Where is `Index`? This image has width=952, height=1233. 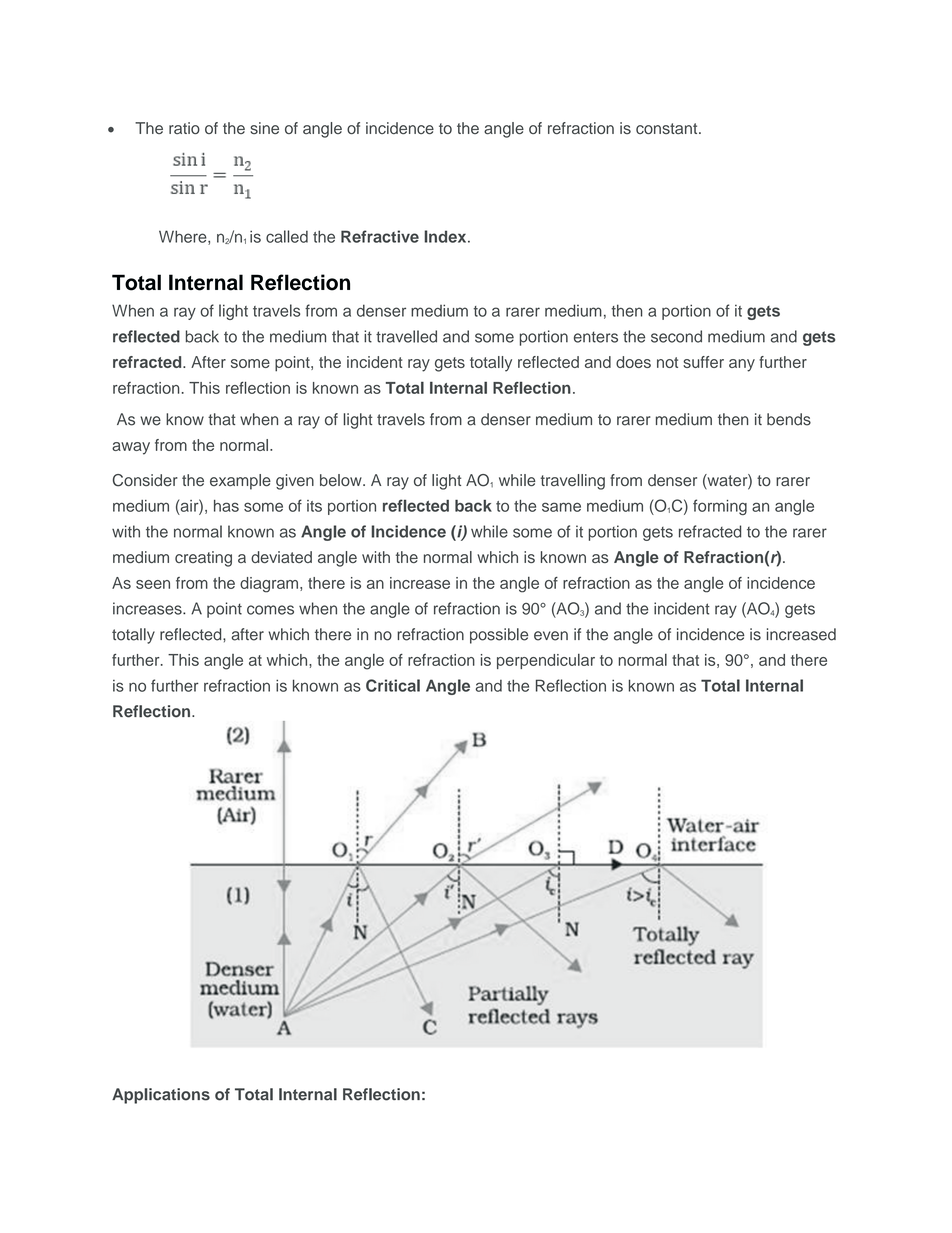
Index is located at coordinates (446, 236).
